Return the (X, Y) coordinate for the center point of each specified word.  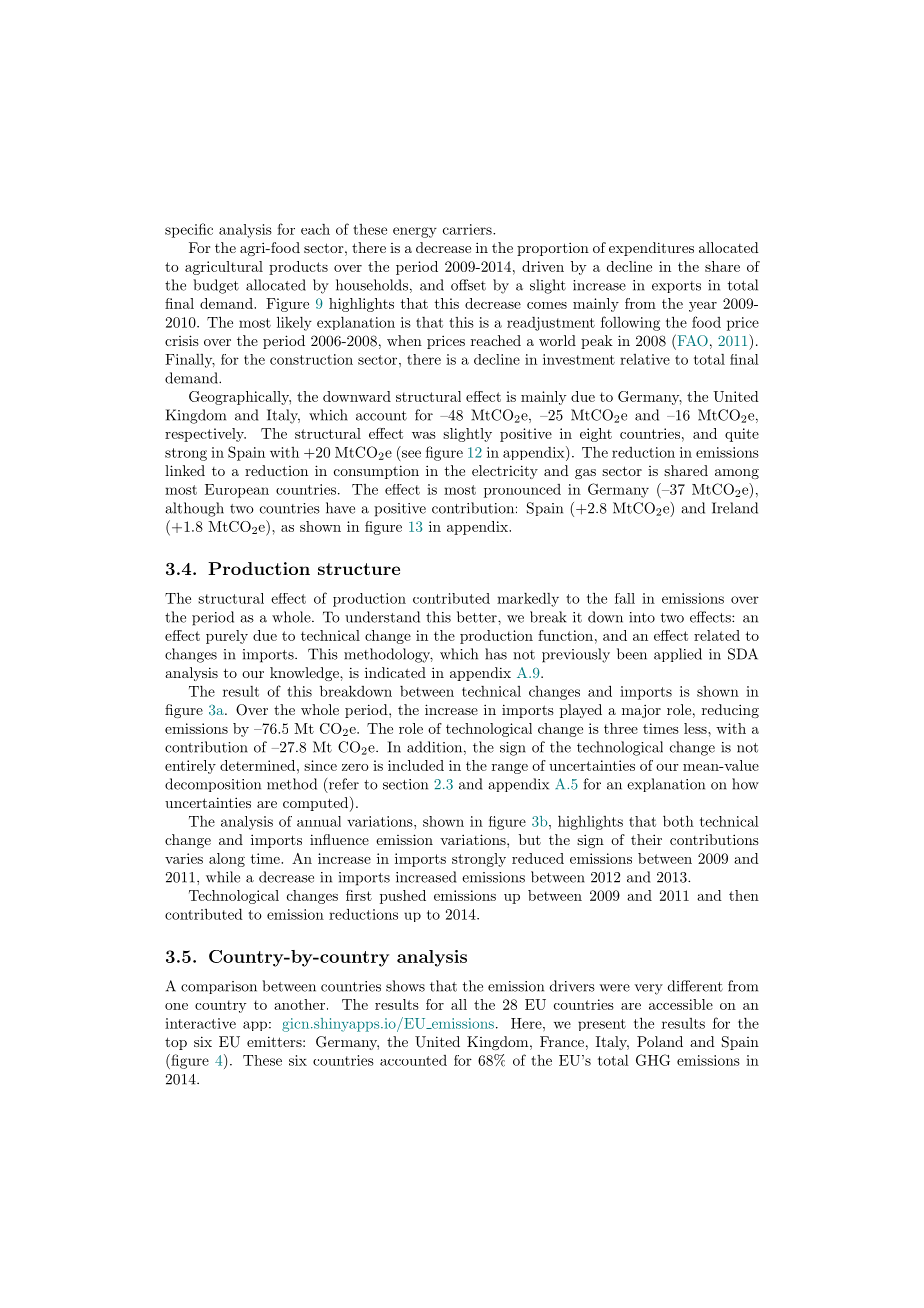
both (678, 821)
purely (227, 637)
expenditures (651, 249)
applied (678, 655)
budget (216, 286)
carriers (468, 229)
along (227, 860)
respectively (205, 435)
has (496, 654)
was (424, 435)
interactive (200, 1023)
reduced (538, 858)
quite (742, 435)
